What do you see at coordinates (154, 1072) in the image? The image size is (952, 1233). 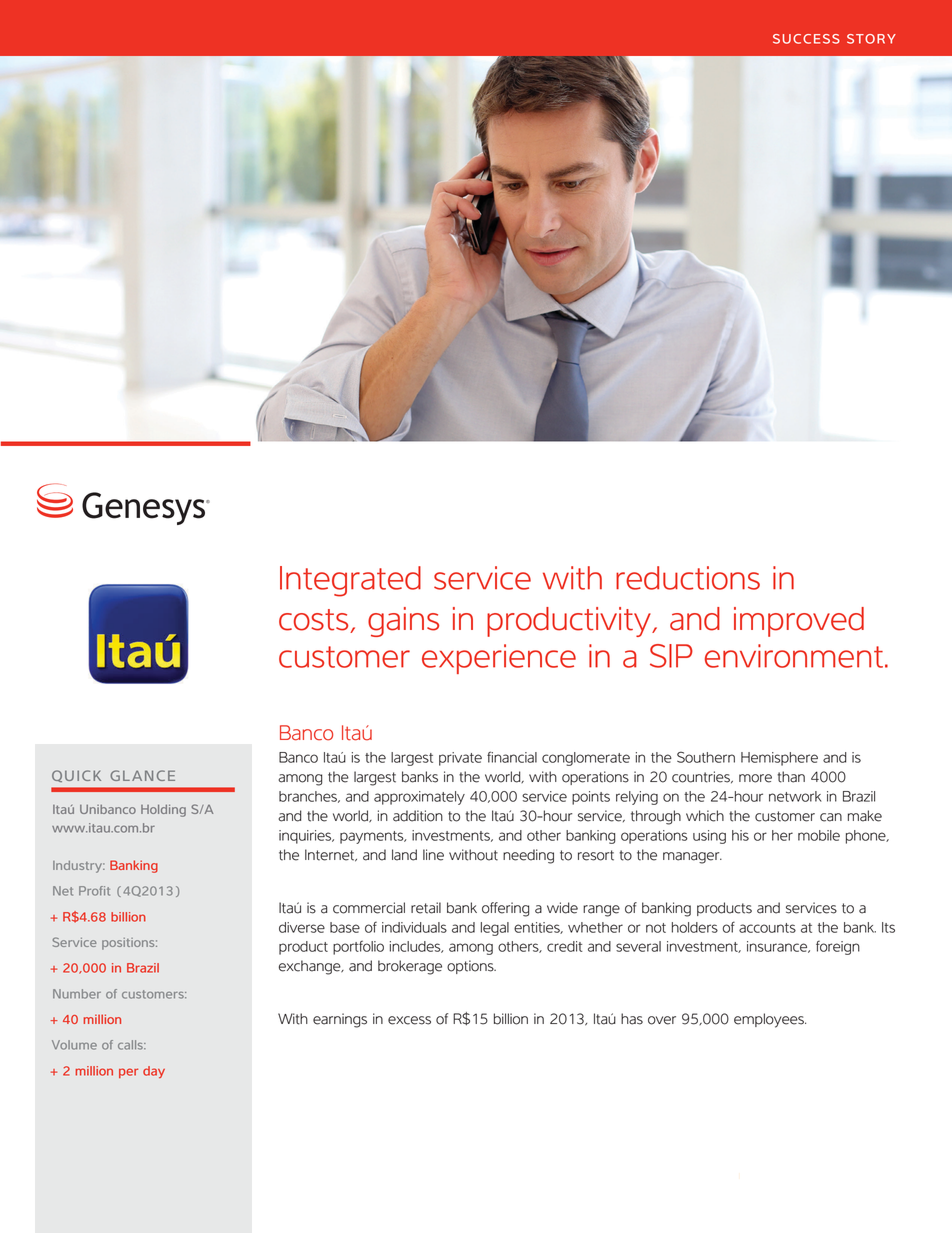 I see `day` at bounding box center [154, 1072].
